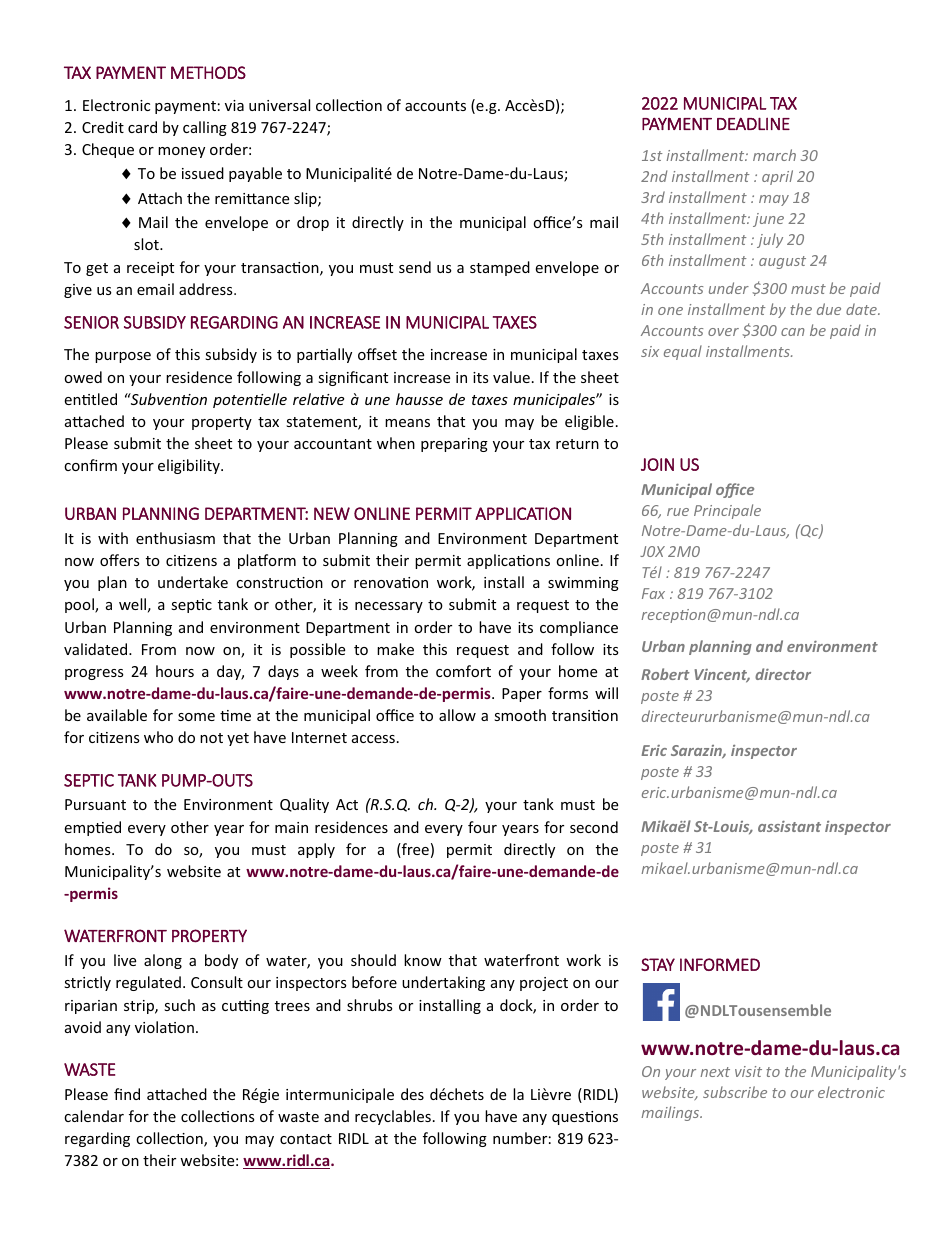 The width and height of the page is (952, 1233). I want to click on subscribe, so click(735, 1092).
